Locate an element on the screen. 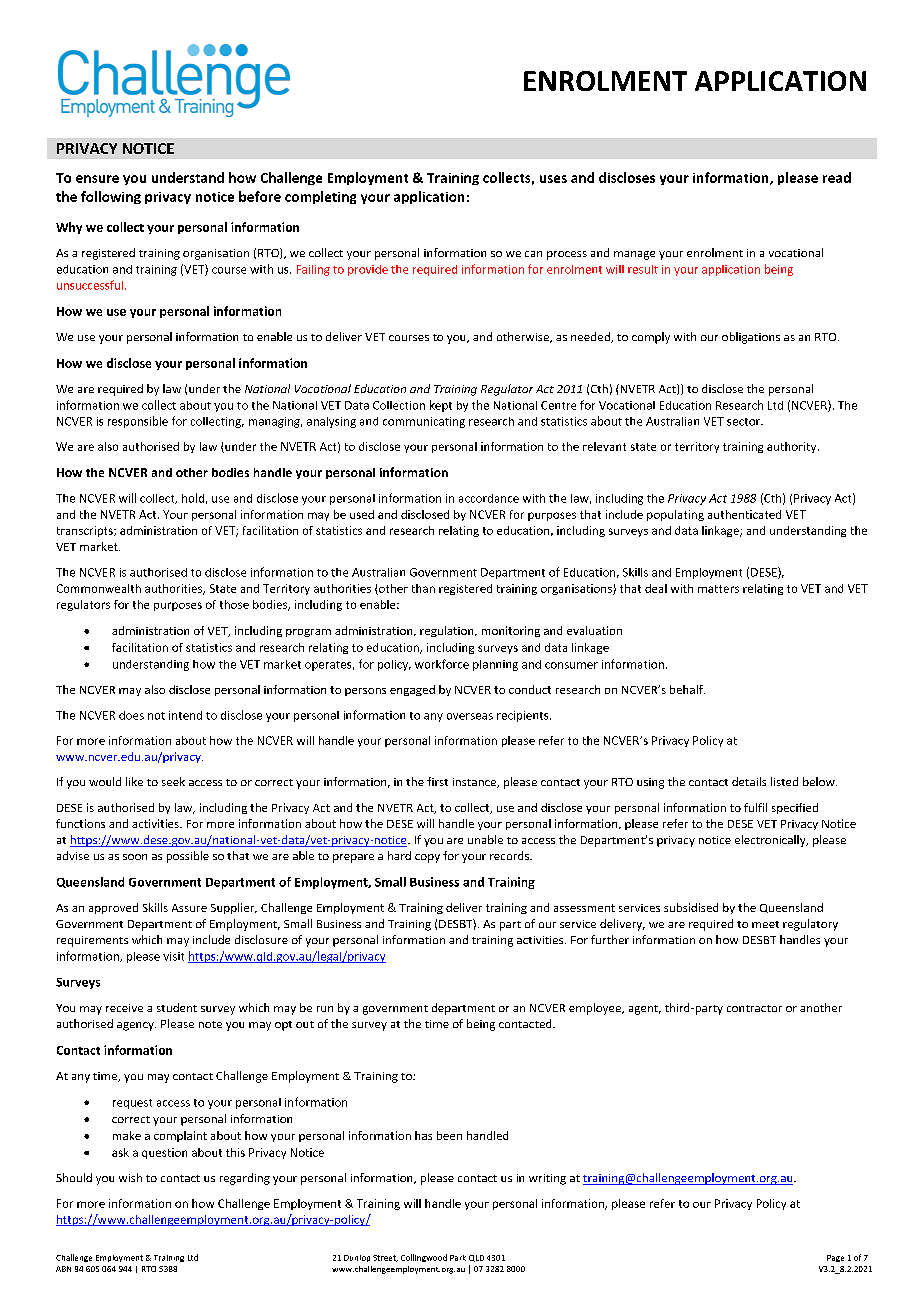 This screenshot has width=924, height=1308. contractor is located at coordinates (754, 1008).
